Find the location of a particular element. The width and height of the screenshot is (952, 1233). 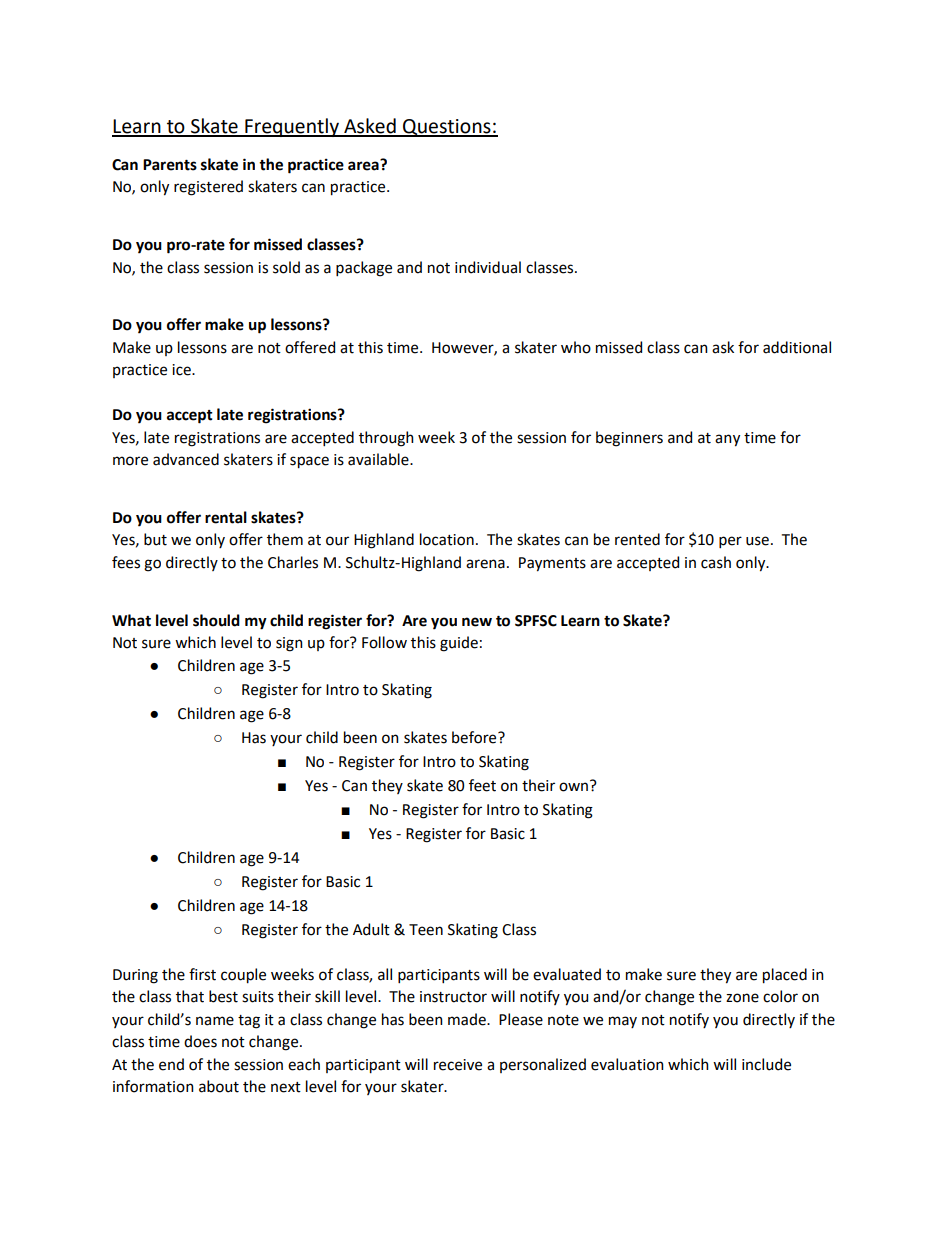

Parents is located at coordinates (170, 165).
